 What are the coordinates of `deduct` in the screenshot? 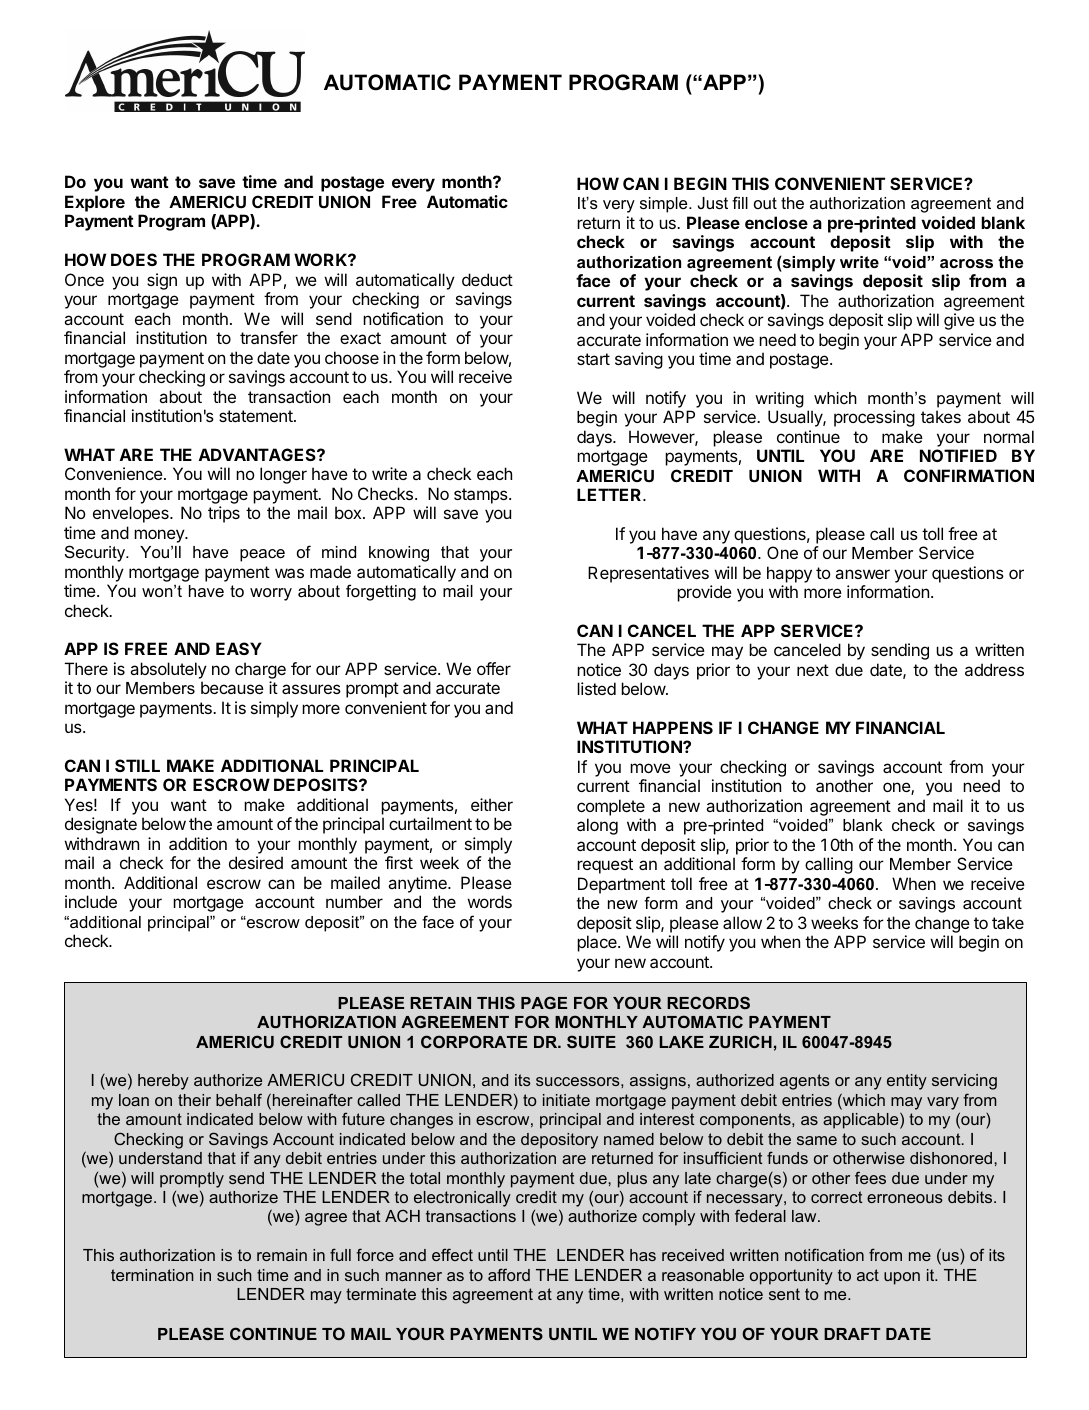 It's located at (487, 279).
